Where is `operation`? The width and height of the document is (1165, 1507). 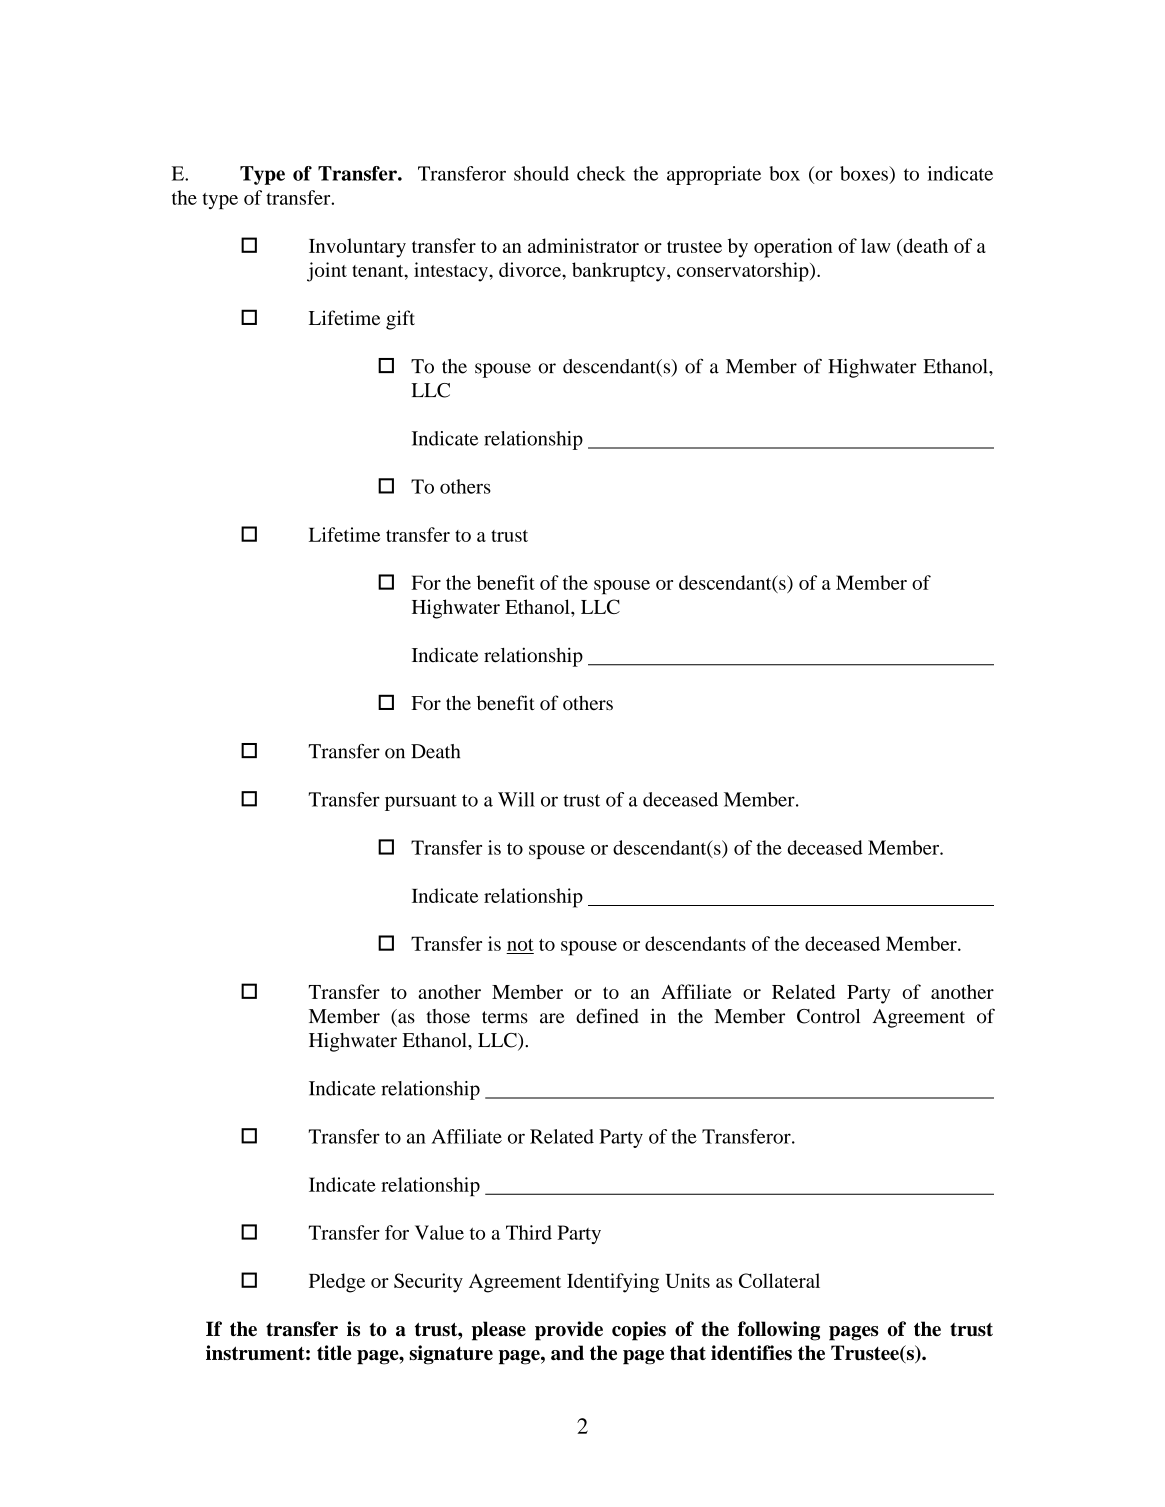
operation is located at coordinates (793, 248).
